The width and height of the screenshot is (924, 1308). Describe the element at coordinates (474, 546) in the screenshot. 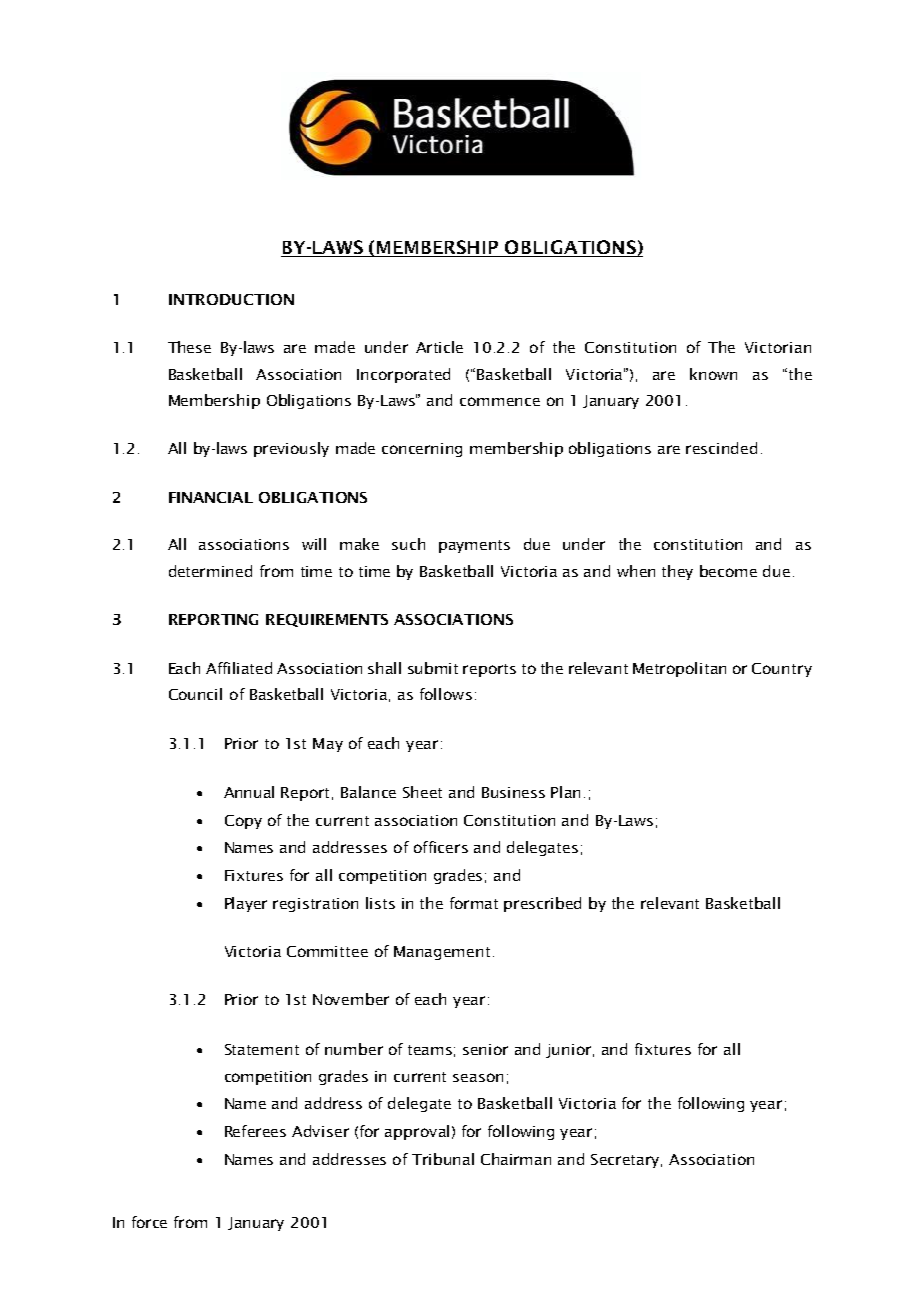

I see `payments` at that location.
